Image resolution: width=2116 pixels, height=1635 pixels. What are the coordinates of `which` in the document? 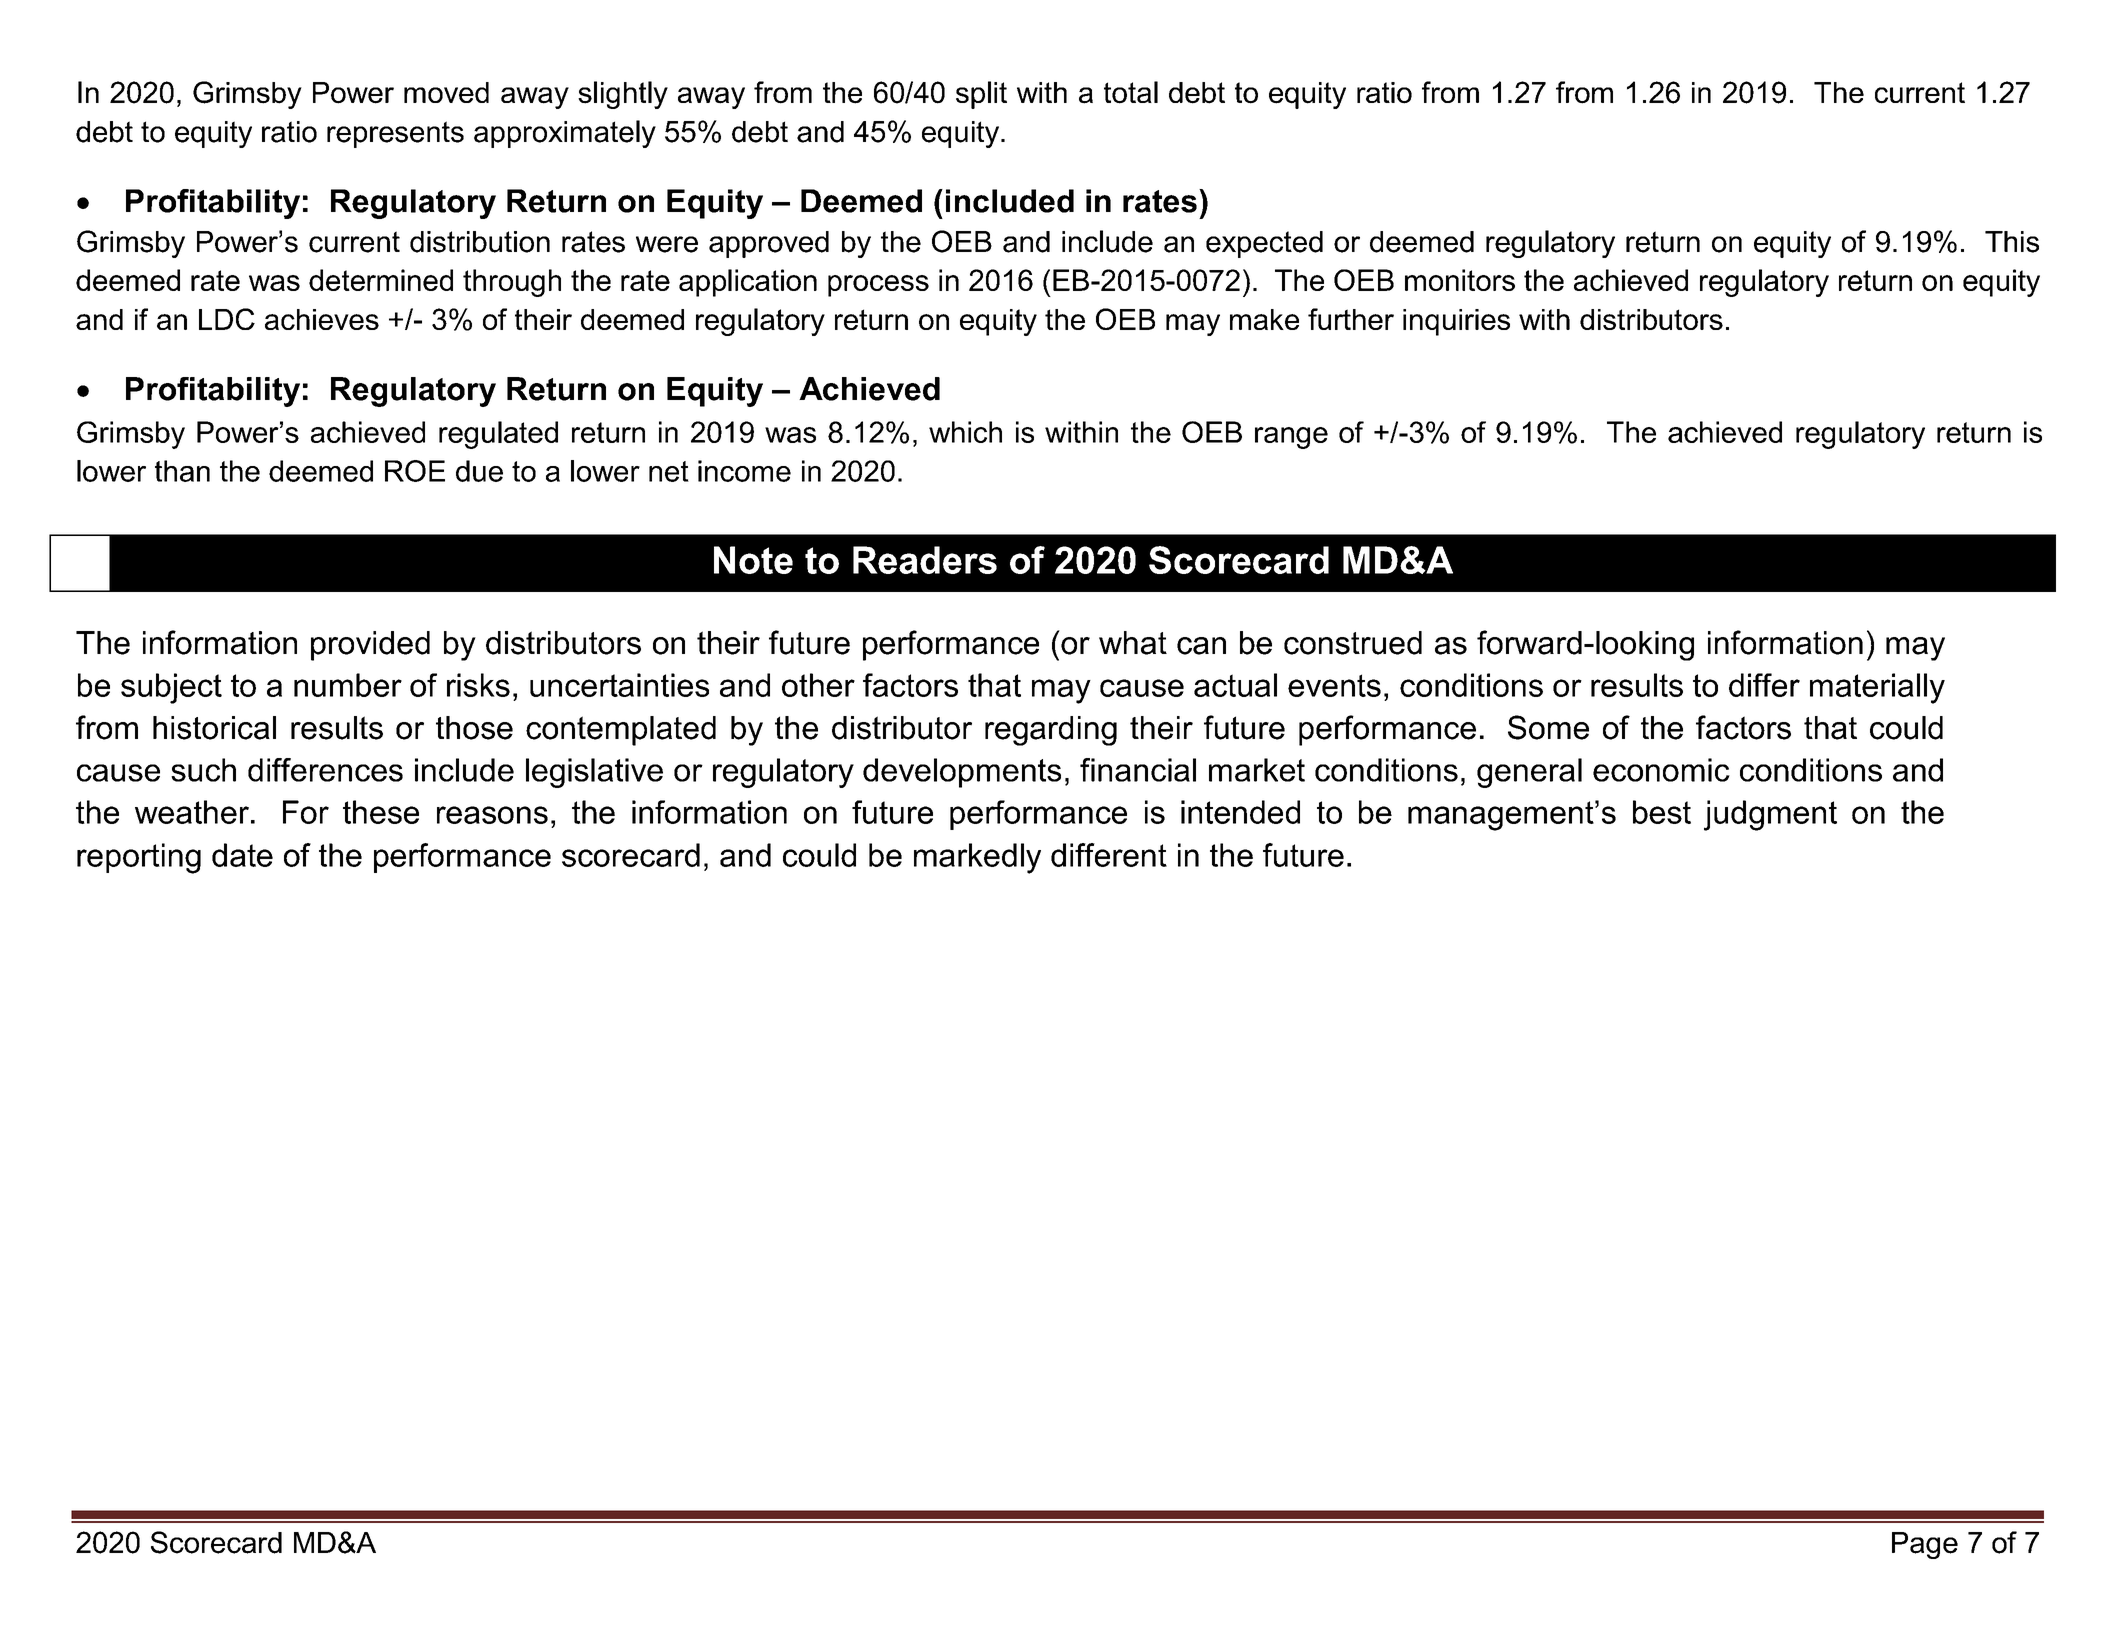 It's located at (965, 432).
